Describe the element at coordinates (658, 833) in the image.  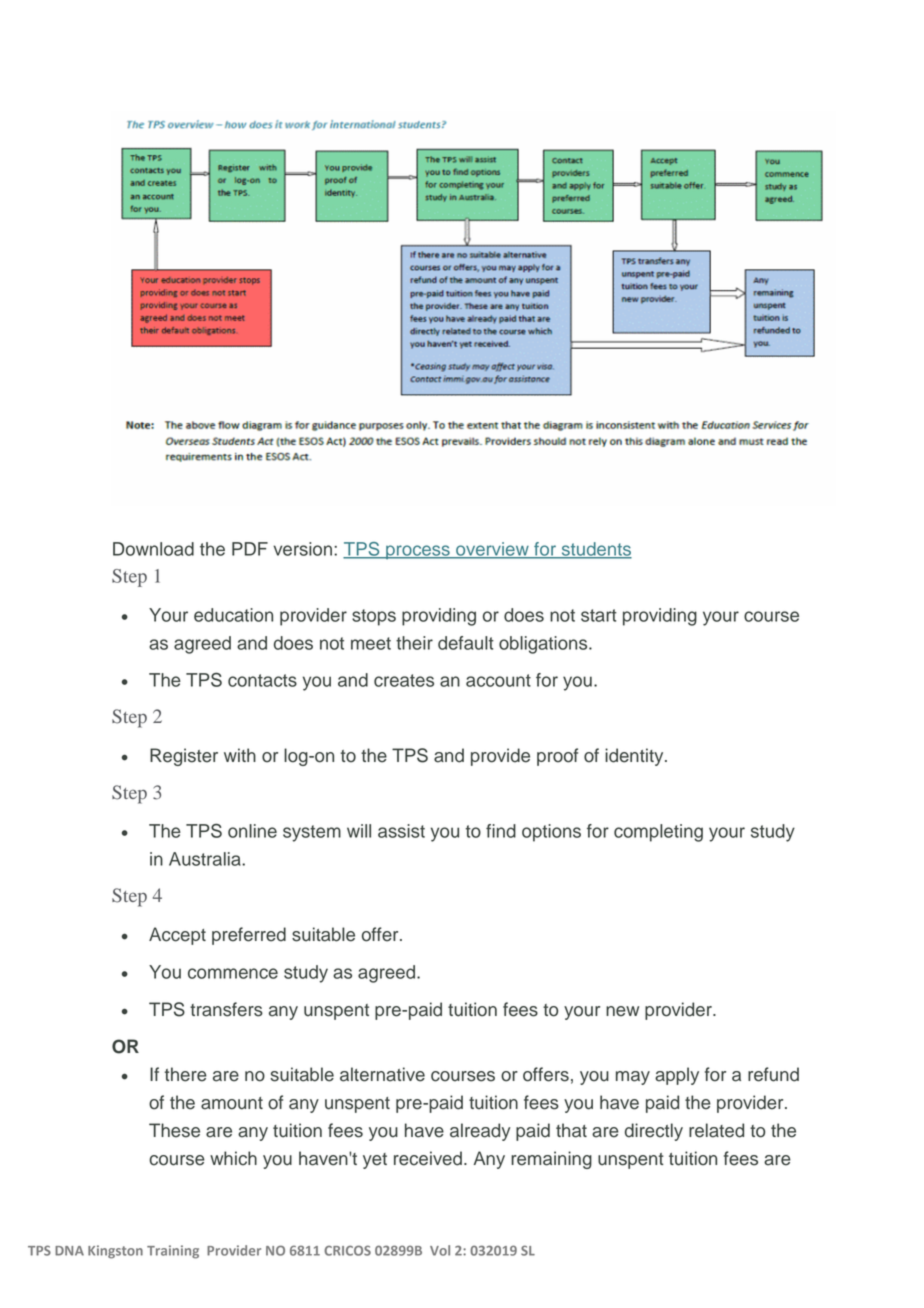
I see `completing` at that location.
